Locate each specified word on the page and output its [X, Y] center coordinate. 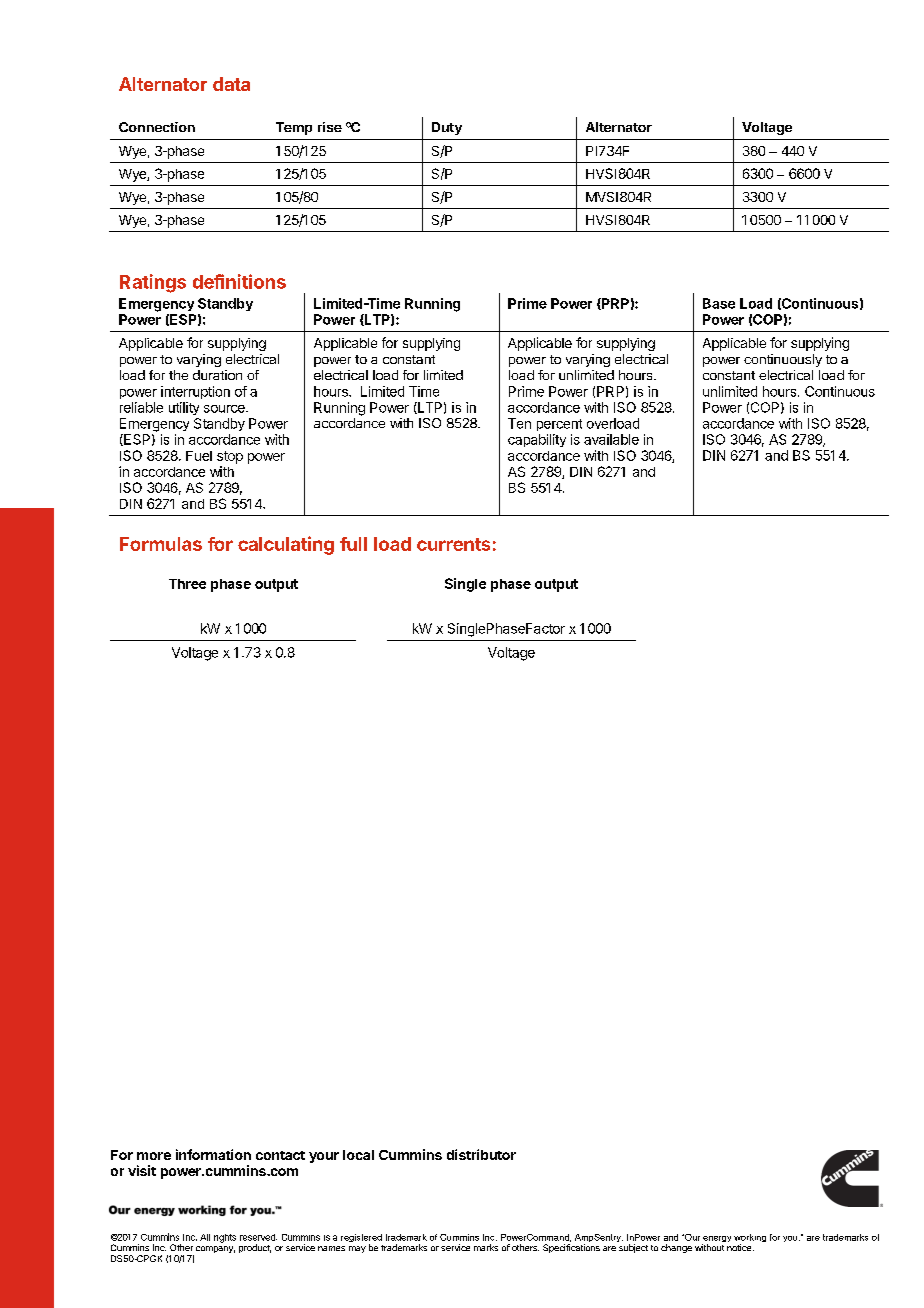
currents [453, 544]
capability [537, 440]
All [205, 1237]
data [231, 84]
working [750, 1239]
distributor [481, 1154]
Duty [447, 128]
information [213, 1154]
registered [361, 1239]
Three [187, 584]
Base [719, 303]
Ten [519, 423]
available [611, 439]
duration [217, 375]
